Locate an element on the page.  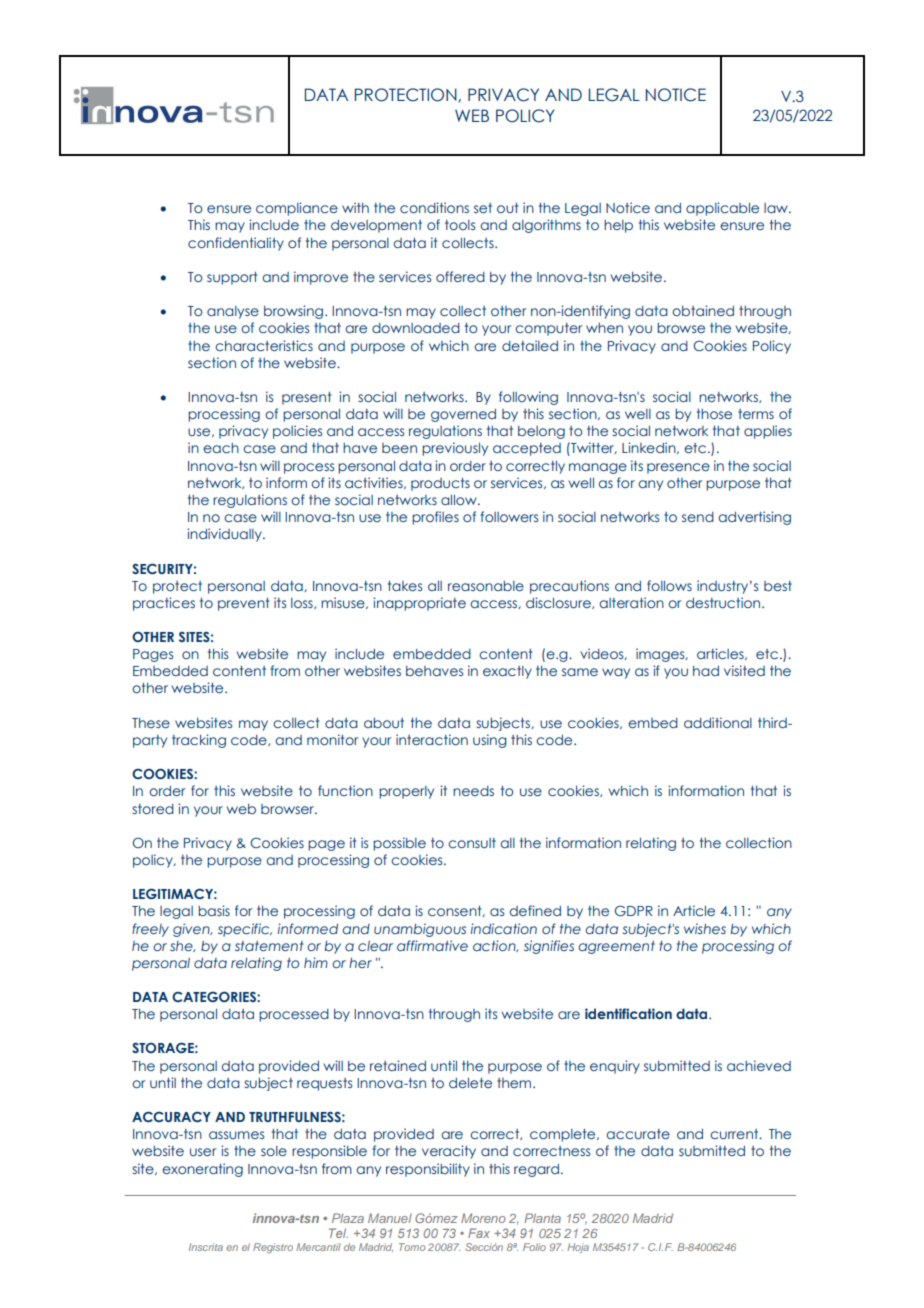
confidentiality is located at coordinates (236, 244).
